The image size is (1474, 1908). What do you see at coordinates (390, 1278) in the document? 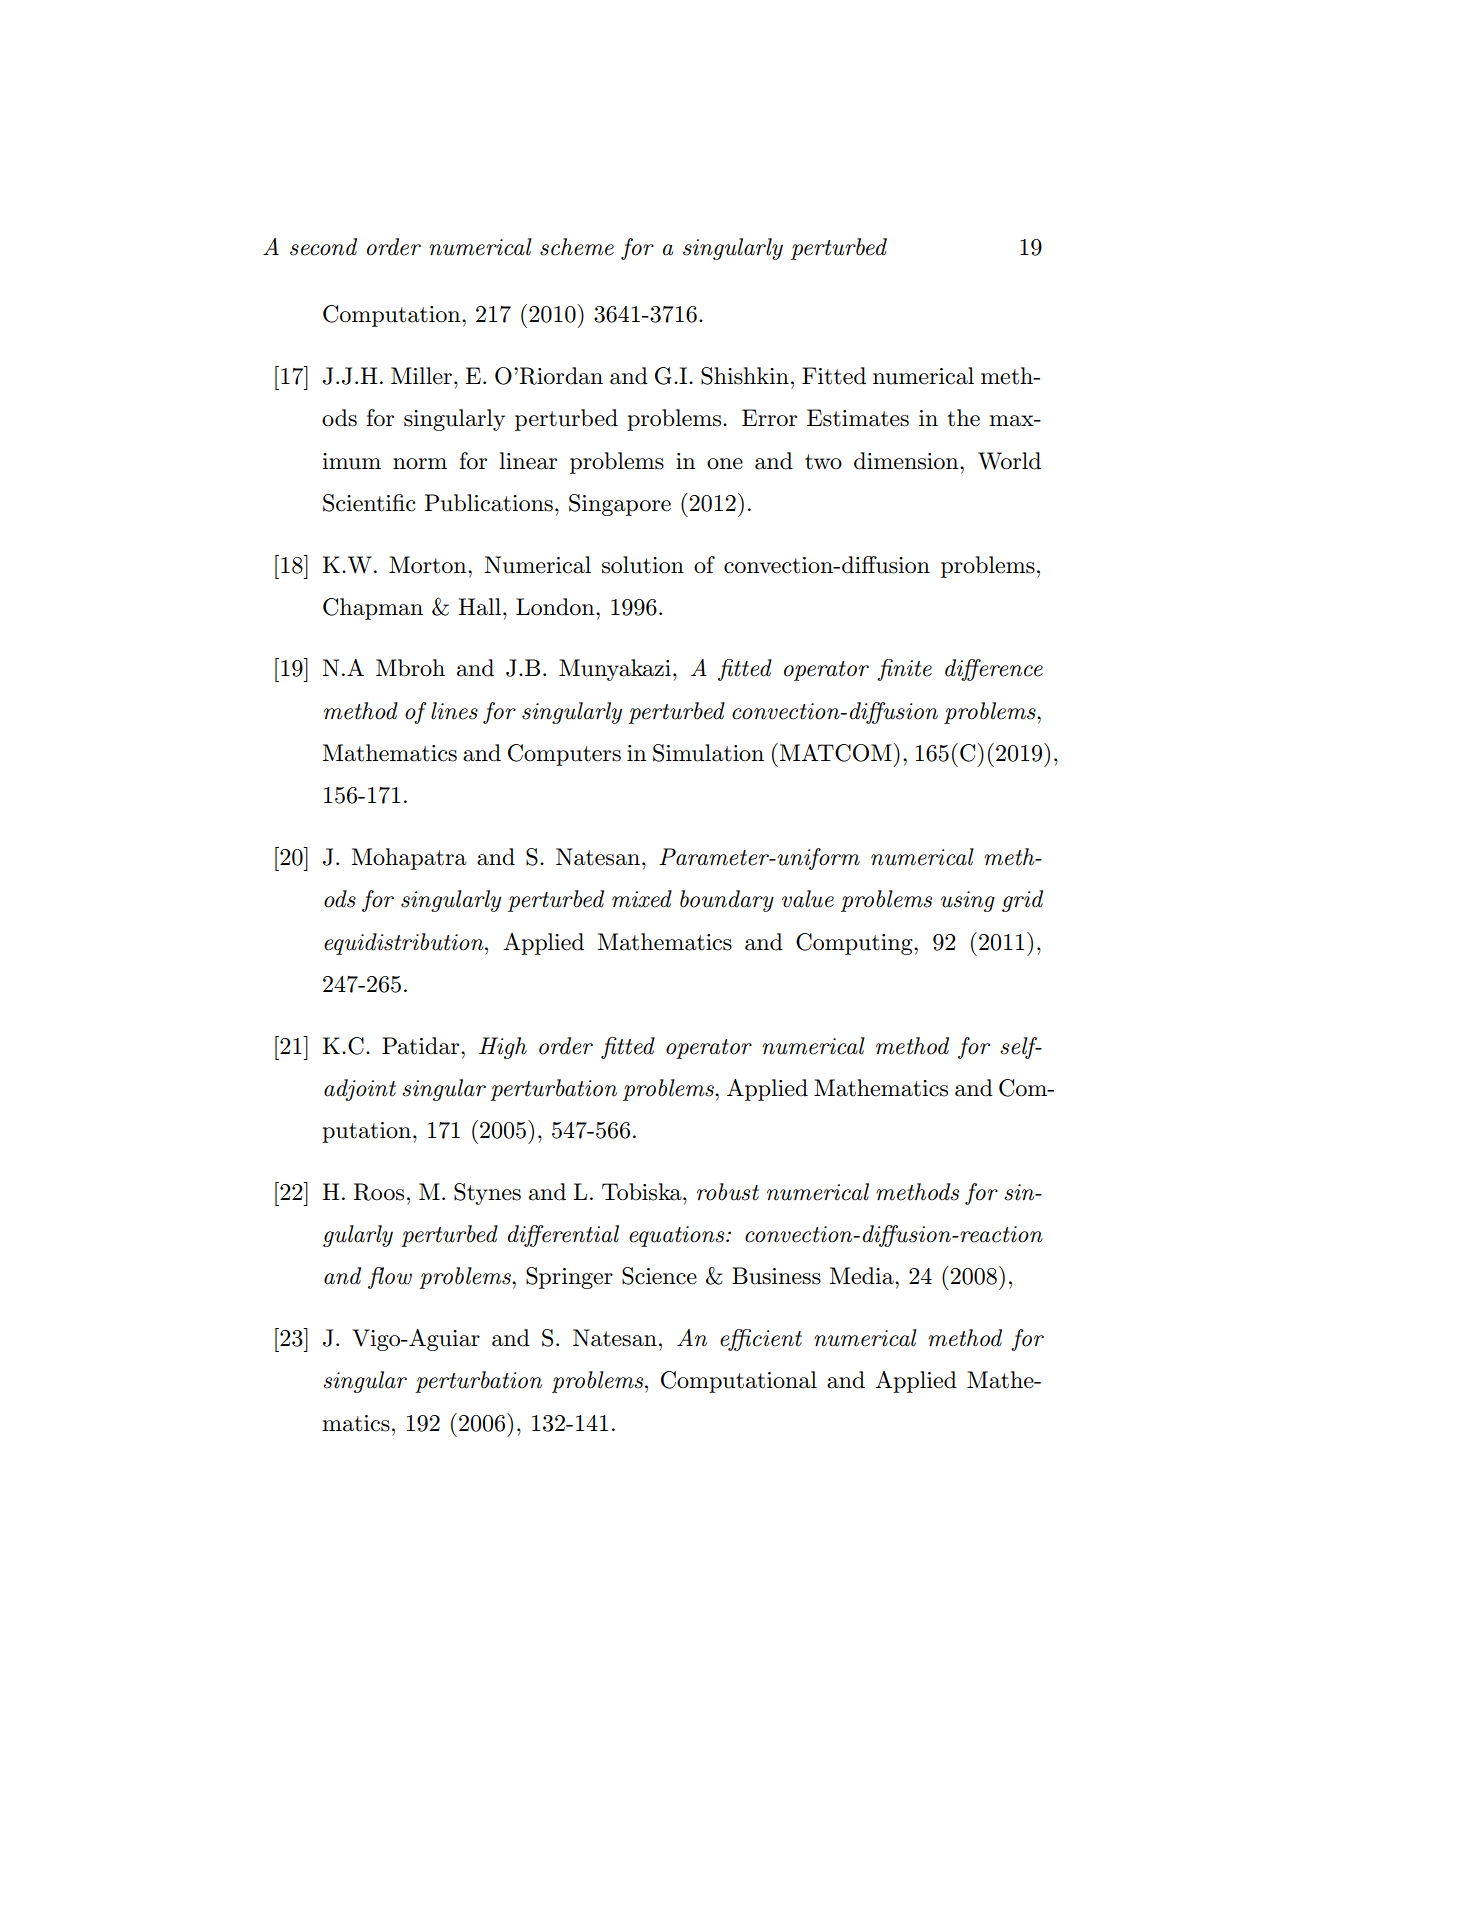
I see `flow` at bounding box center [390, 1278].
